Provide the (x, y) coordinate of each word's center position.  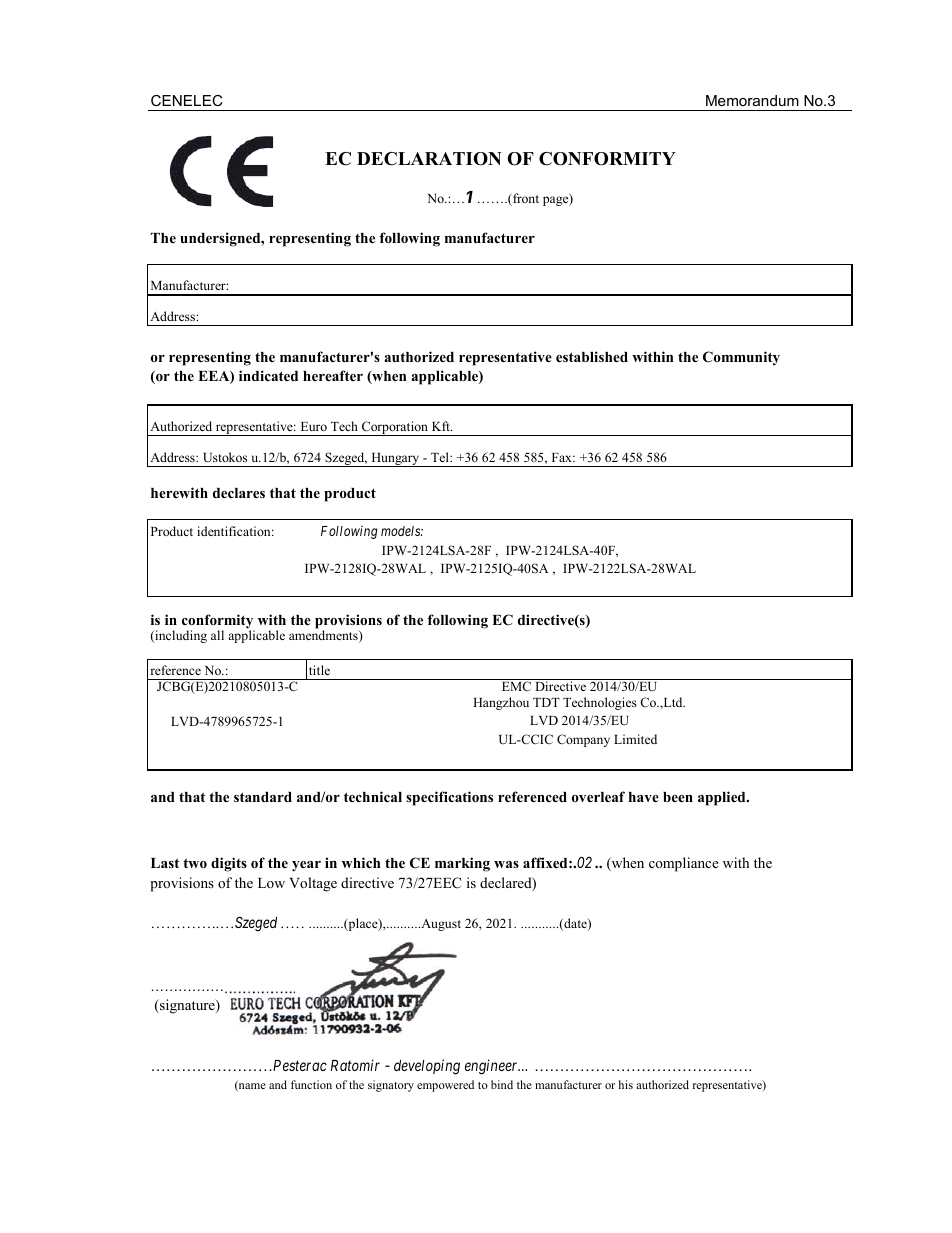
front (525, 199)
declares (239, 493)
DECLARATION (429, 159)
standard (263, 797)
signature (187, 1006)
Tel (441, 457)
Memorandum (752, 100)
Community (741, 358)
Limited (635, 739)
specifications (449, 798)
